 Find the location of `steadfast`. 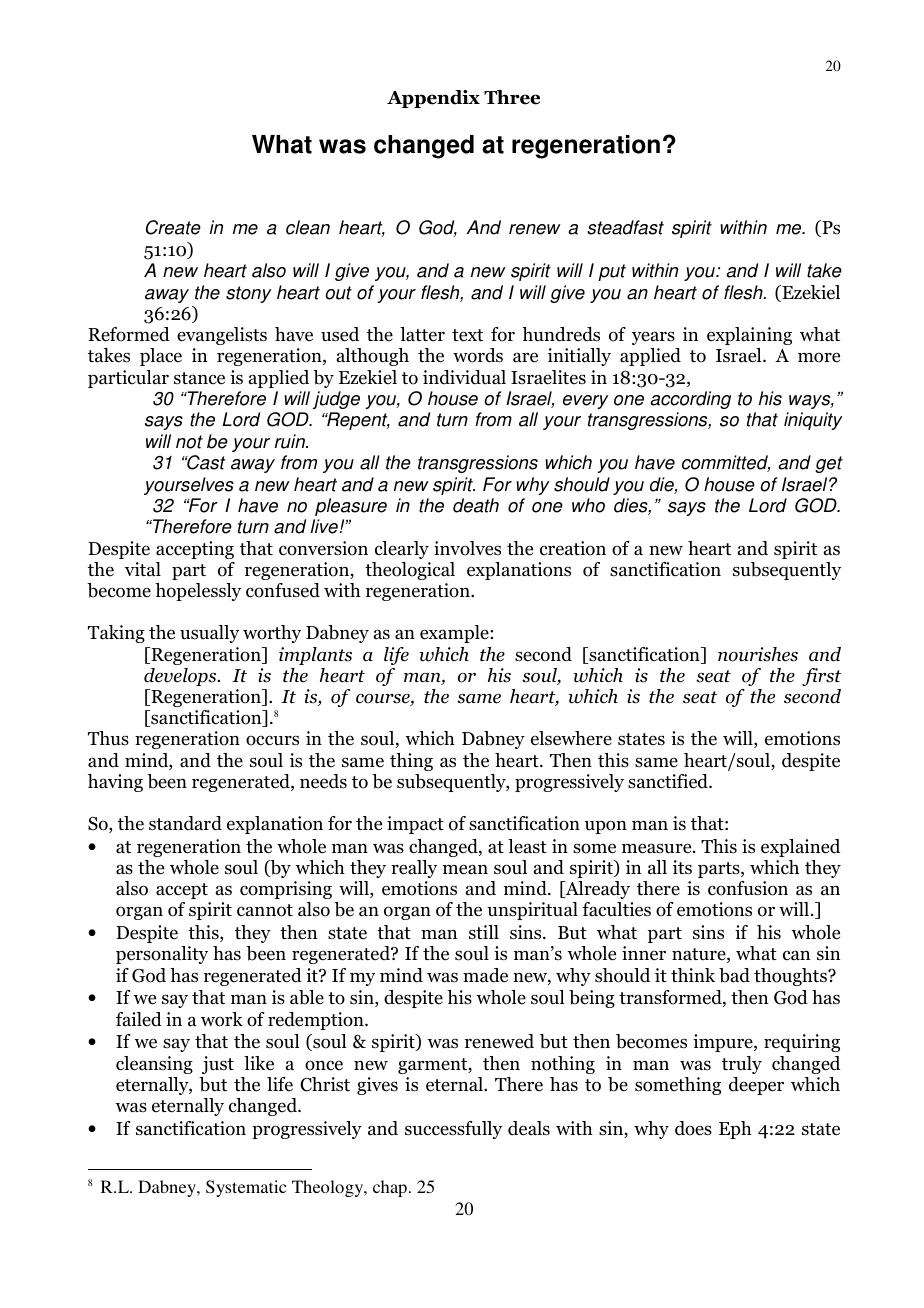

steadfast is located at coordinates (625, 227).
